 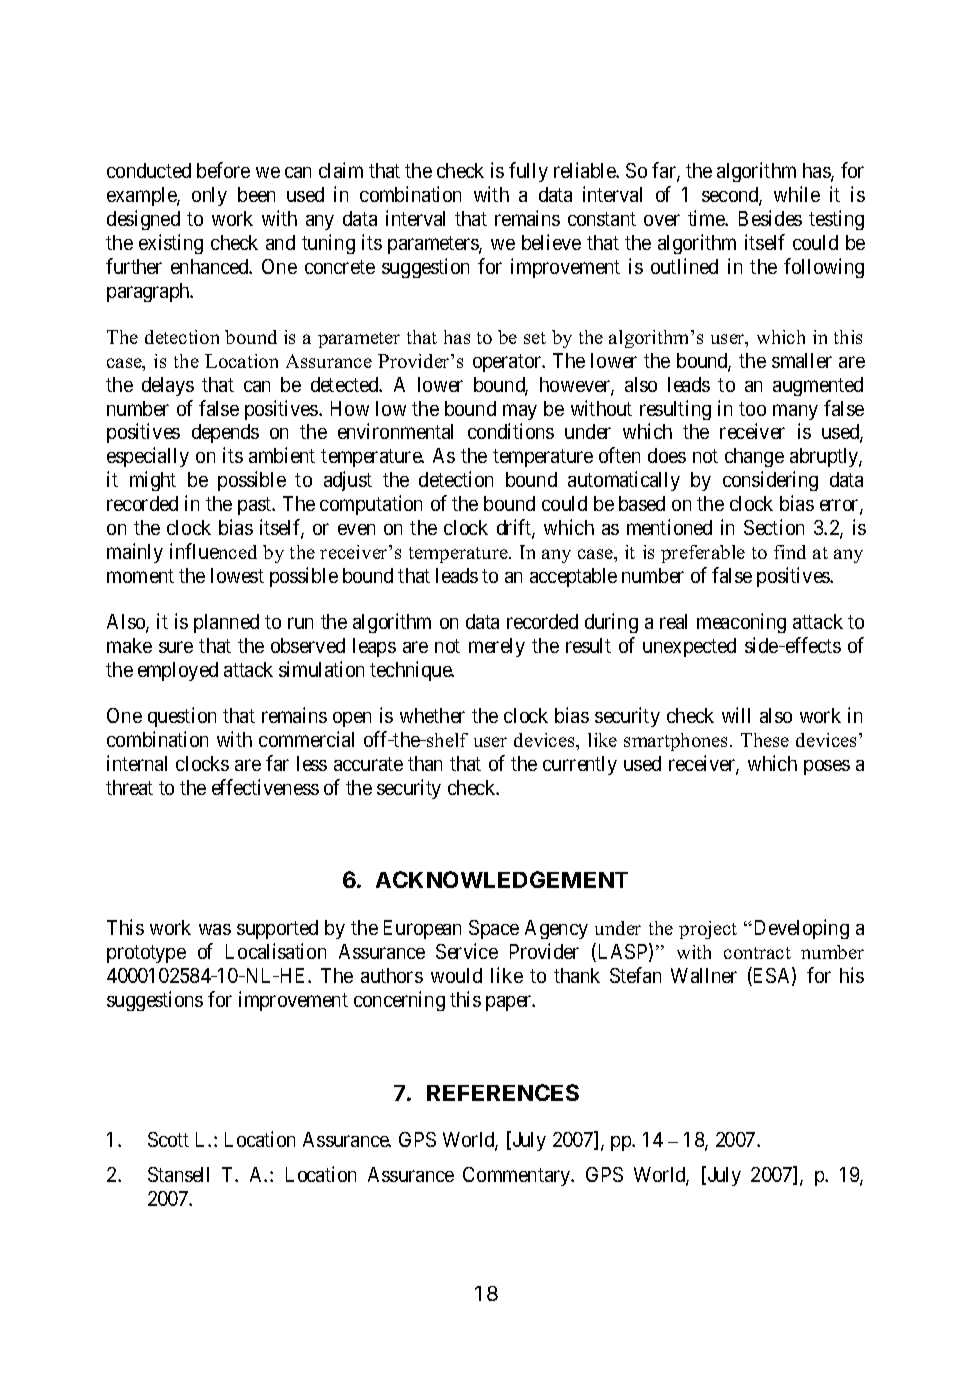 I want to click on Commentary, so click(x=518, y=1176).
